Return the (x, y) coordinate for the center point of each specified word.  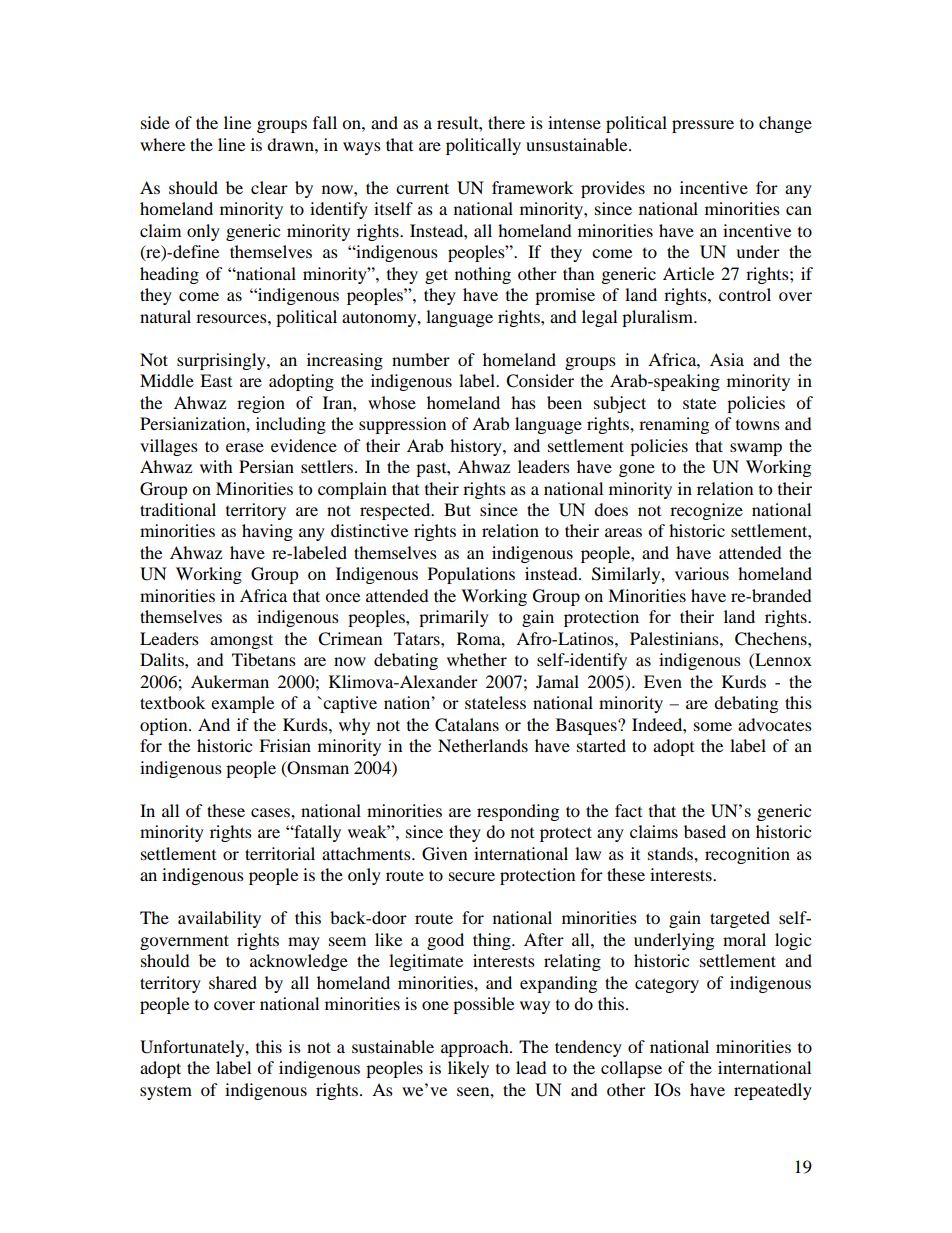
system (166, 1092)
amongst (241, 641)
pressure (703, 126)
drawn (291, 144)
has (523, 402)
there (506, 122)
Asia (727, 359)
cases (271, 812)
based (705, 831)
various (702, 573)
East (216, 380)
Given (444, 854)
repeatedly (773, 1091)
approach (476, 1048)
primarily (454, 618)
